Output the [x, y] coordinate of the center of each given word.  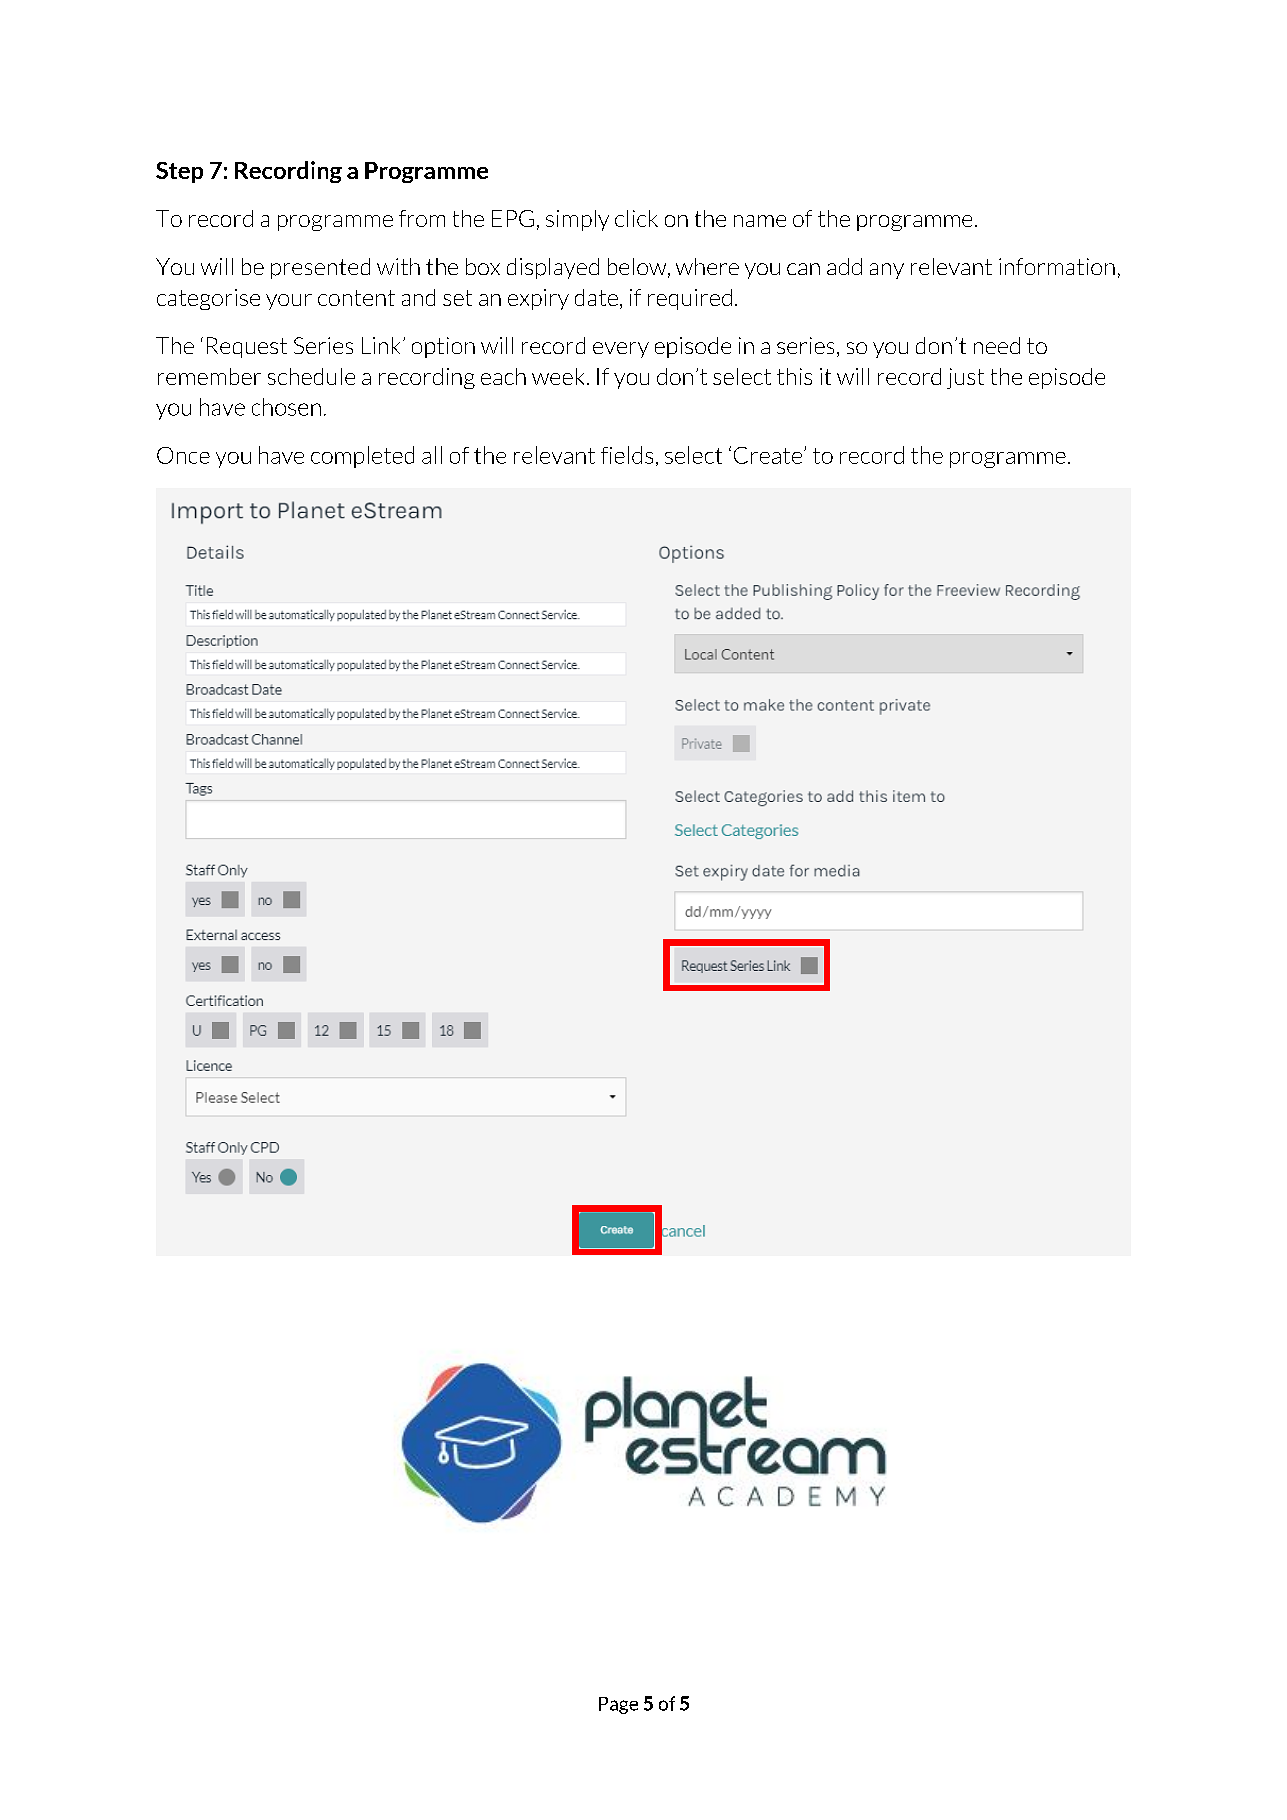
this [794, 376]
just [965, 378]
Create [768, 455]
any [887, 271]
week [558, 376]
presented [320, 268]
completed [362, 457]
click [636, 218]
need [997, 345]
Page [618, 1705]
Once [183, 455]
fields [627, 455]
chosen [286, 407]
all [432, 455]
